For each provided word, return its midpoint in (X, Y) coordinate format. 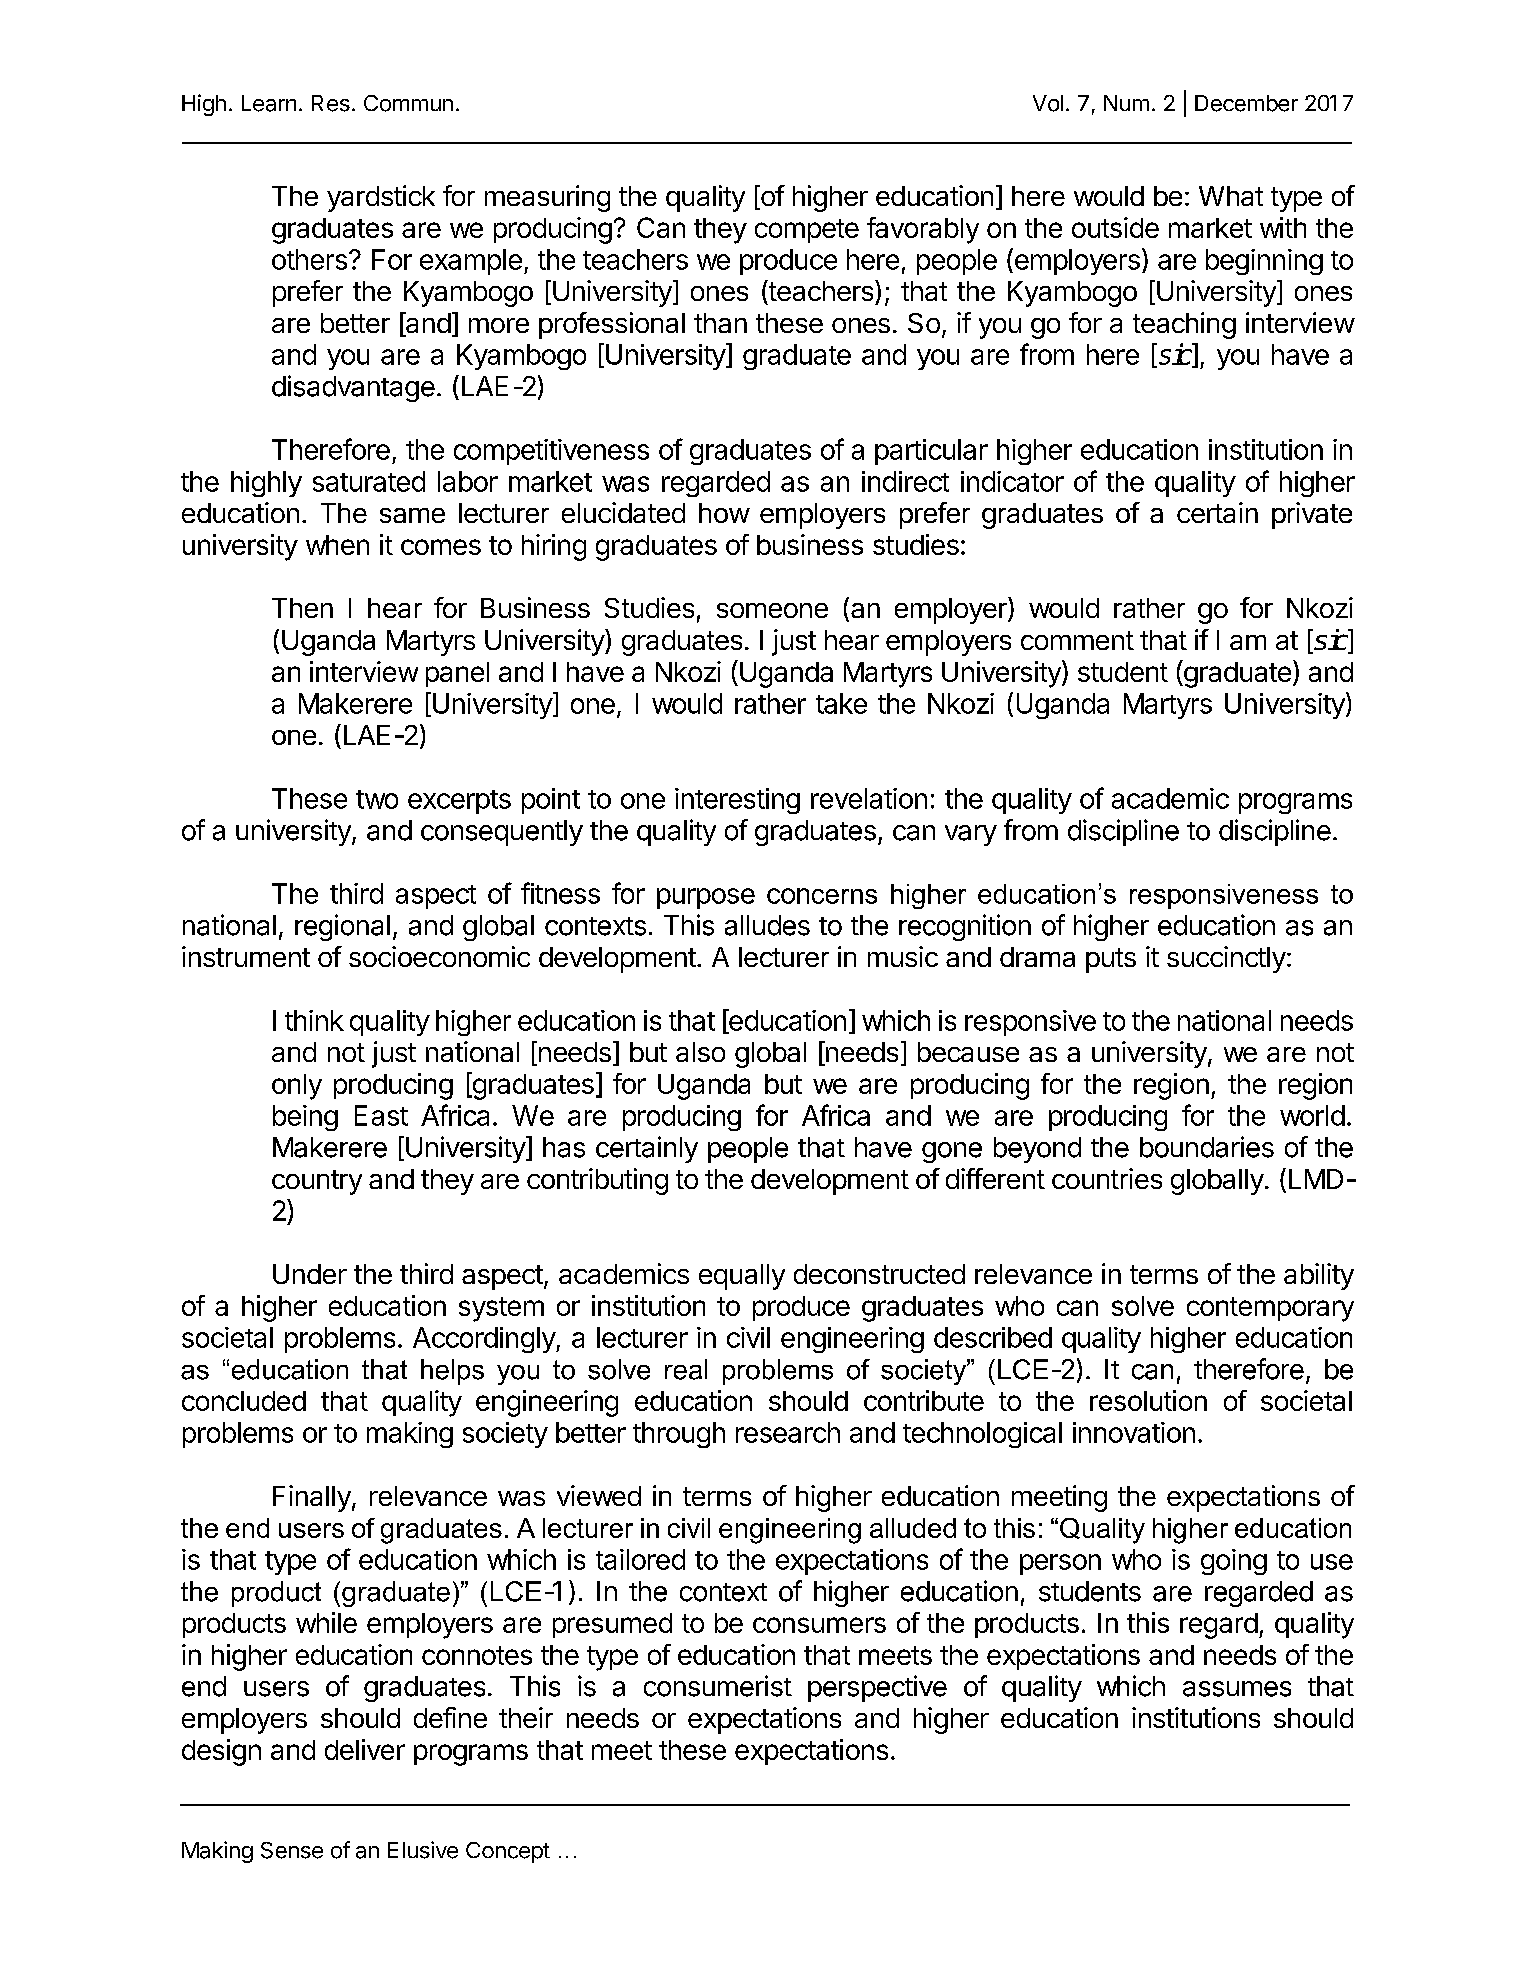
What (1231, 196)
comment (1077, 640)
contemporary (1270, 1309)
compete (807, 231)
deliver (365, 1749)
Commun (408, 103)
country (317, 1182)
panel (457, 674)
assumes (1237, 1689)
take (841, 703)
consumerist (718, 1686)
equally (742, 1277)
